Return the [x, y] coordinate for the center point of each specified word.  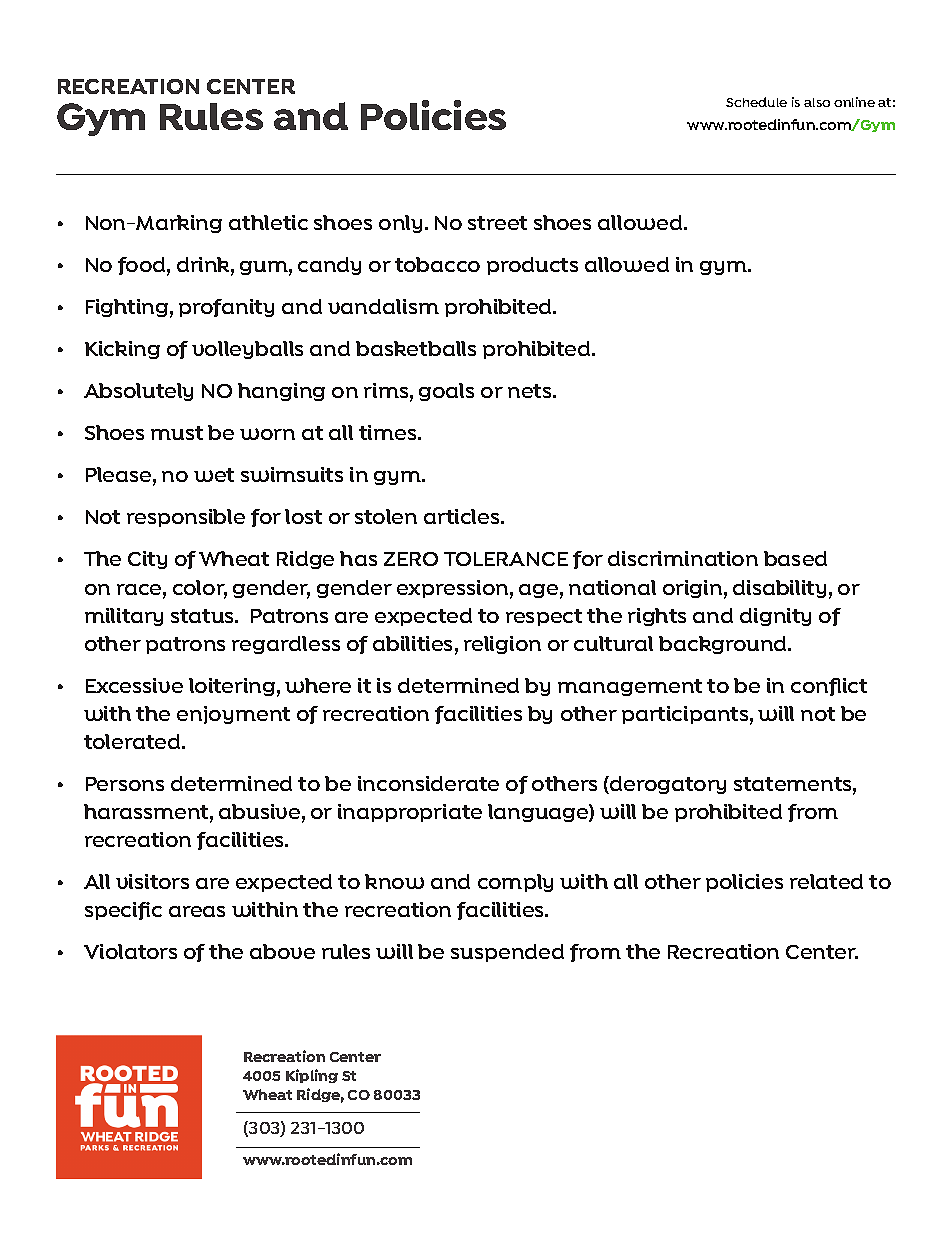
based [795, 558]
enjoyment [233, 715]
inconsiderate [428, 783]
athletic [268, 222]
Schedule [756, 102]
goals [446, 392]
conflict [829, 687]
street [497, 223]
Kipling [312, 1076]
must [177, 433]
